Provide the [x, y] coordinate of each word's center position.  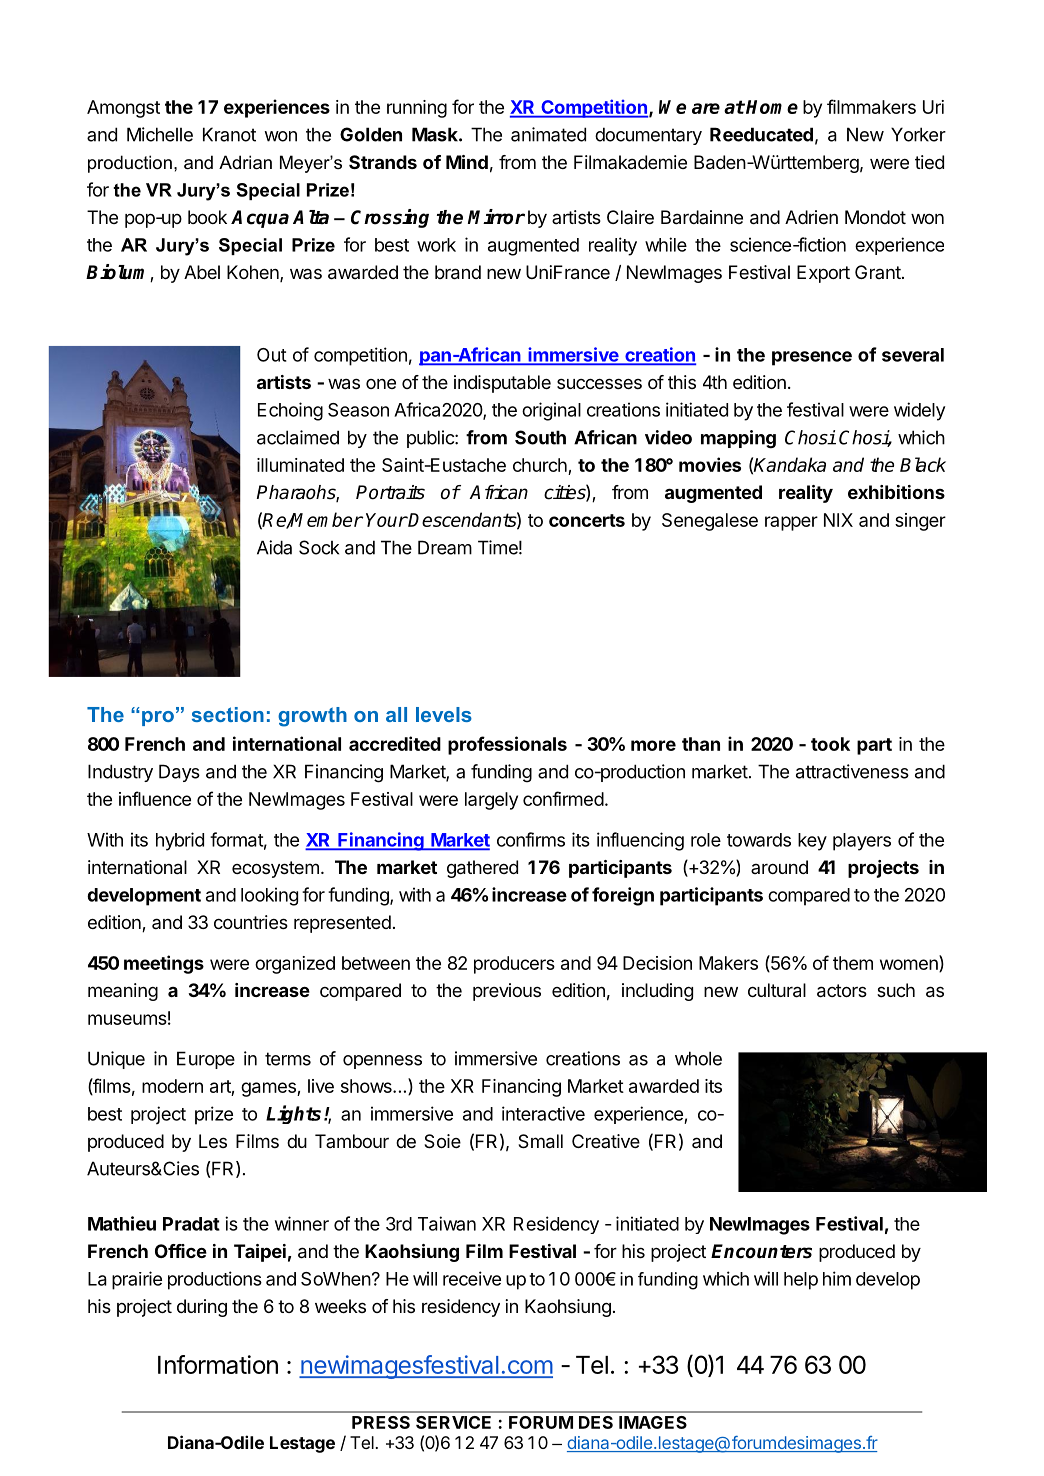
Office [181, 1251]
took [830, 744]
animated [548, 134]
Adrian [245, 162]
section [228, 714]
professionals [507, 745]
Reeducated [761, 134]
